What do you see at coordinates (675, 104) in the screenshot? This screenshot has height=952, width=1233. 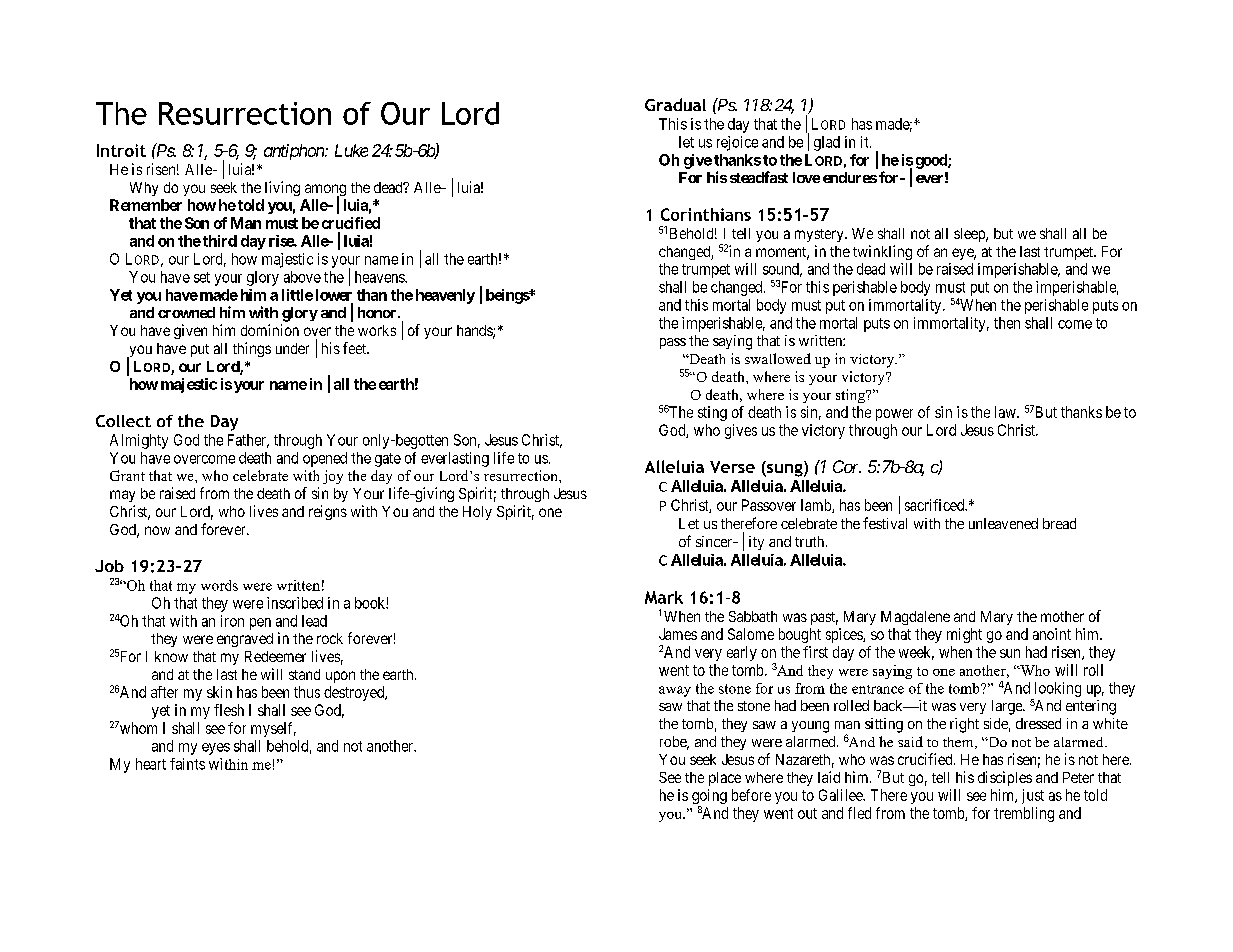 I see `Gradual` at bounding box center [675, 104].
